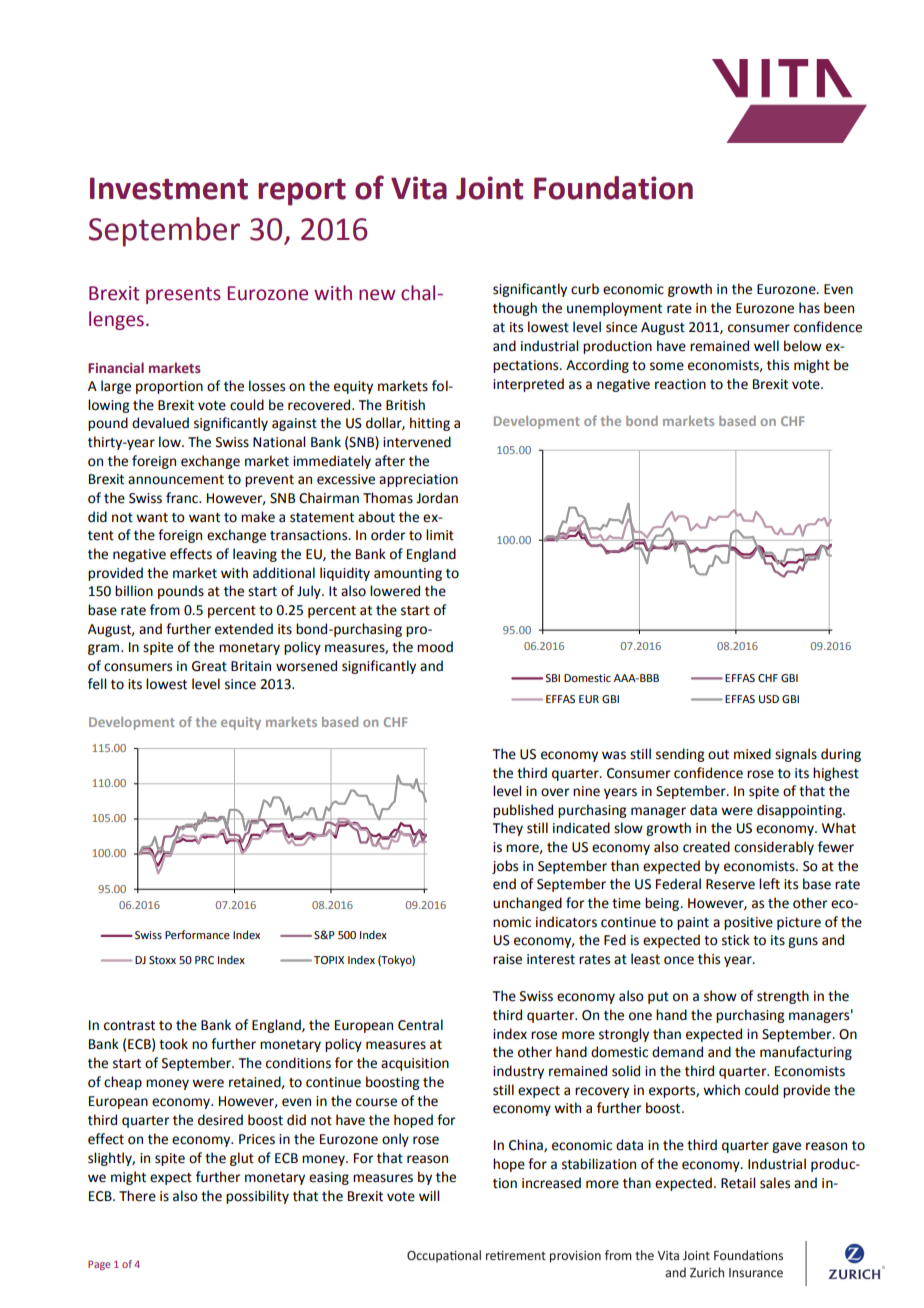 The width and height of the screenshot is (924, 1308). I want to click on leaving, so click(255, 555).
